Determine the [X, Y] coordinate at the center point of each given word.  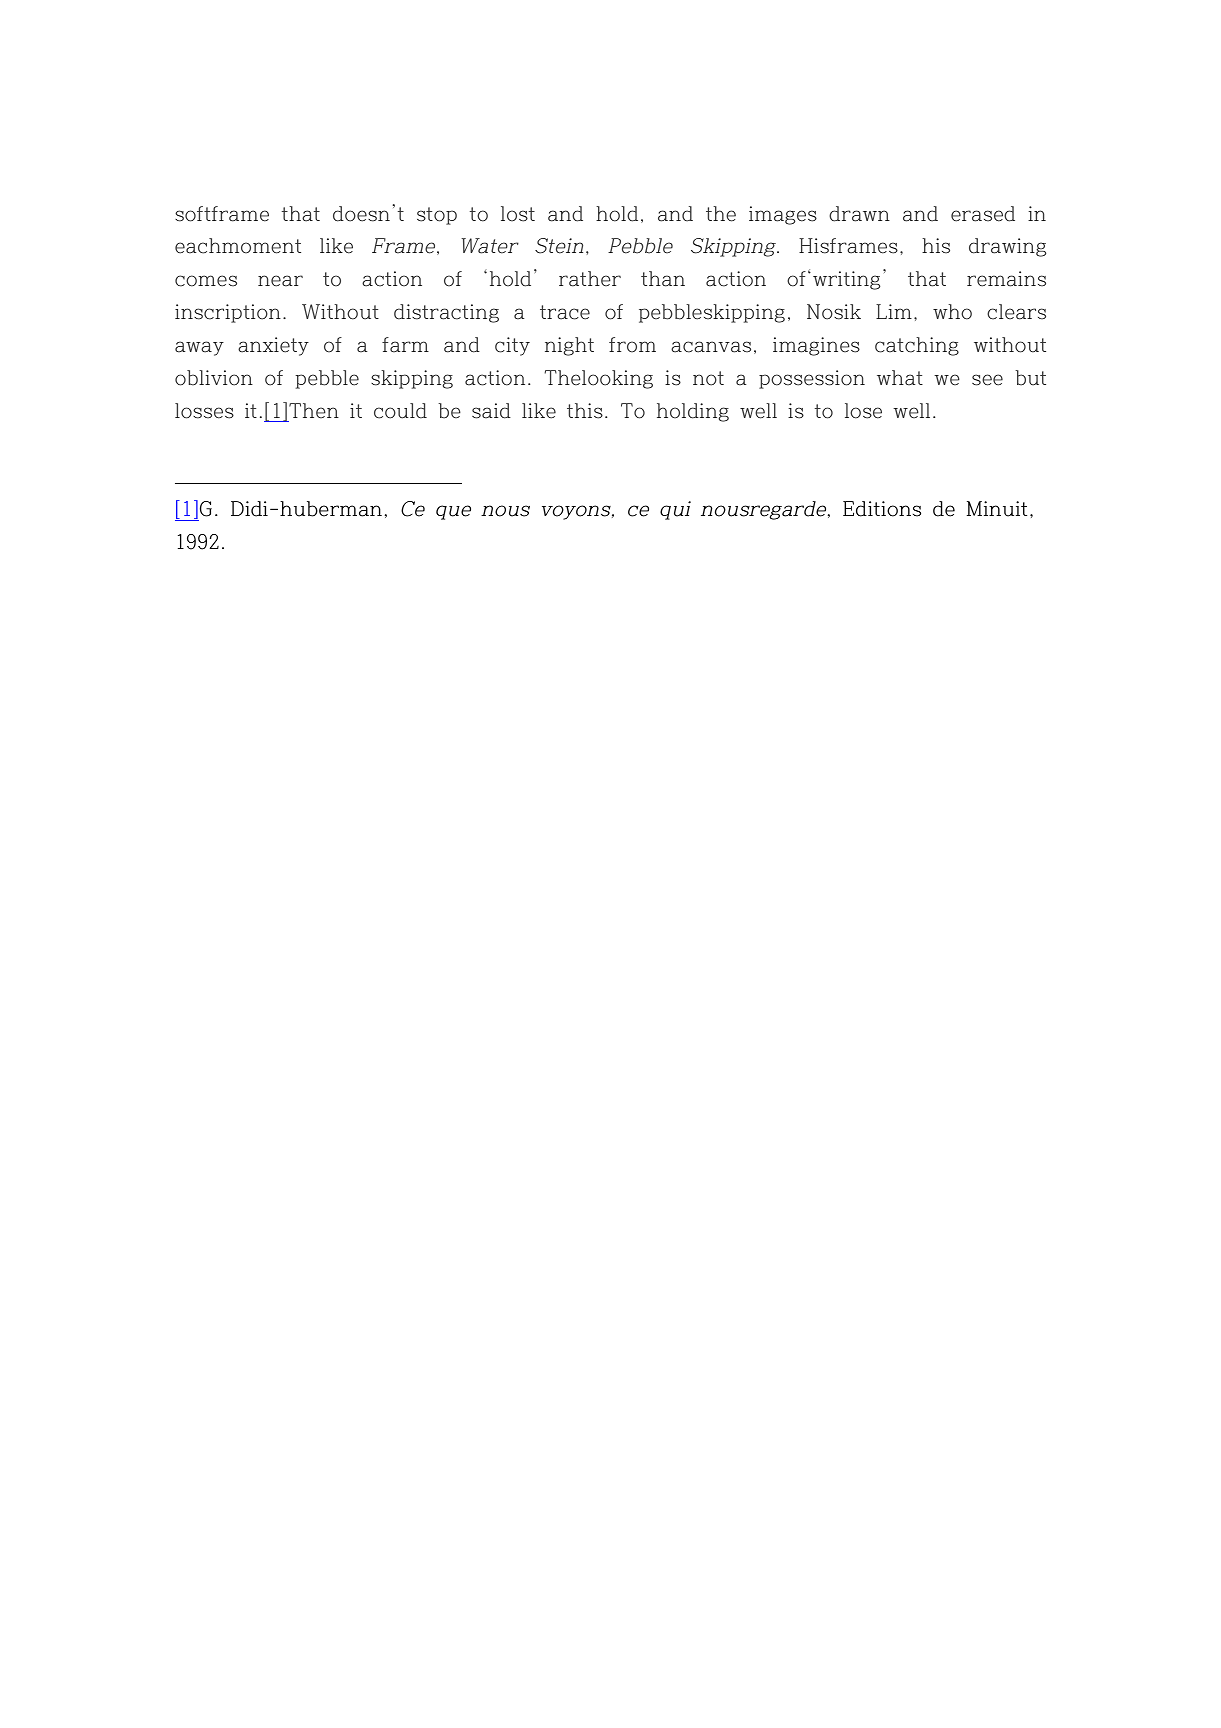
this [585, 411]
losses [204, 411]
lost [518, 214]
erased [983, 214]
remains [1006, 279]
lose [863, 411]
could [400, 411]
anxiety [273, 346]
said [491, 411]
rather [590, 279]
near [280, 281]
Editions [882, 509]
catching [917, 346]
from [632, 345]
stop [437, 216]
